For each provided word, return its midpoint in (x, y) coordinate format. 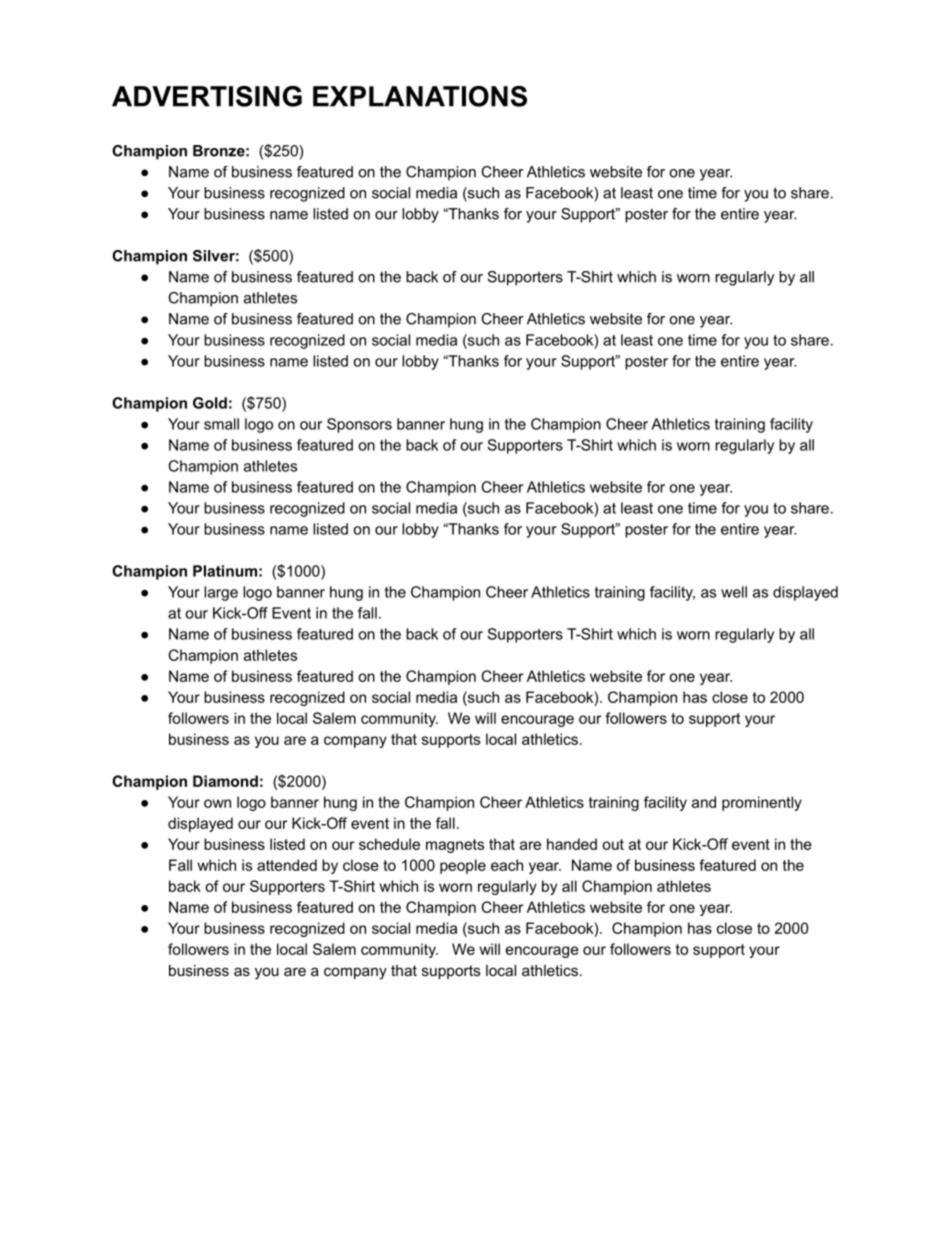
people (463, 866)
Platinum (225, 571)
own (217, 803)
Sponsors (359, 425)
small (221, 424)
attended (287, 865)
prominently (762, 803)
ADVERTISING (207, 96)
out (613, 844)
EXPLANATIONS (420, 96)
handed (572, 844)
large (221, 593)
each (507, 865)
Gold (210, 403)
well (734, 592)
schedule (389, 844)
